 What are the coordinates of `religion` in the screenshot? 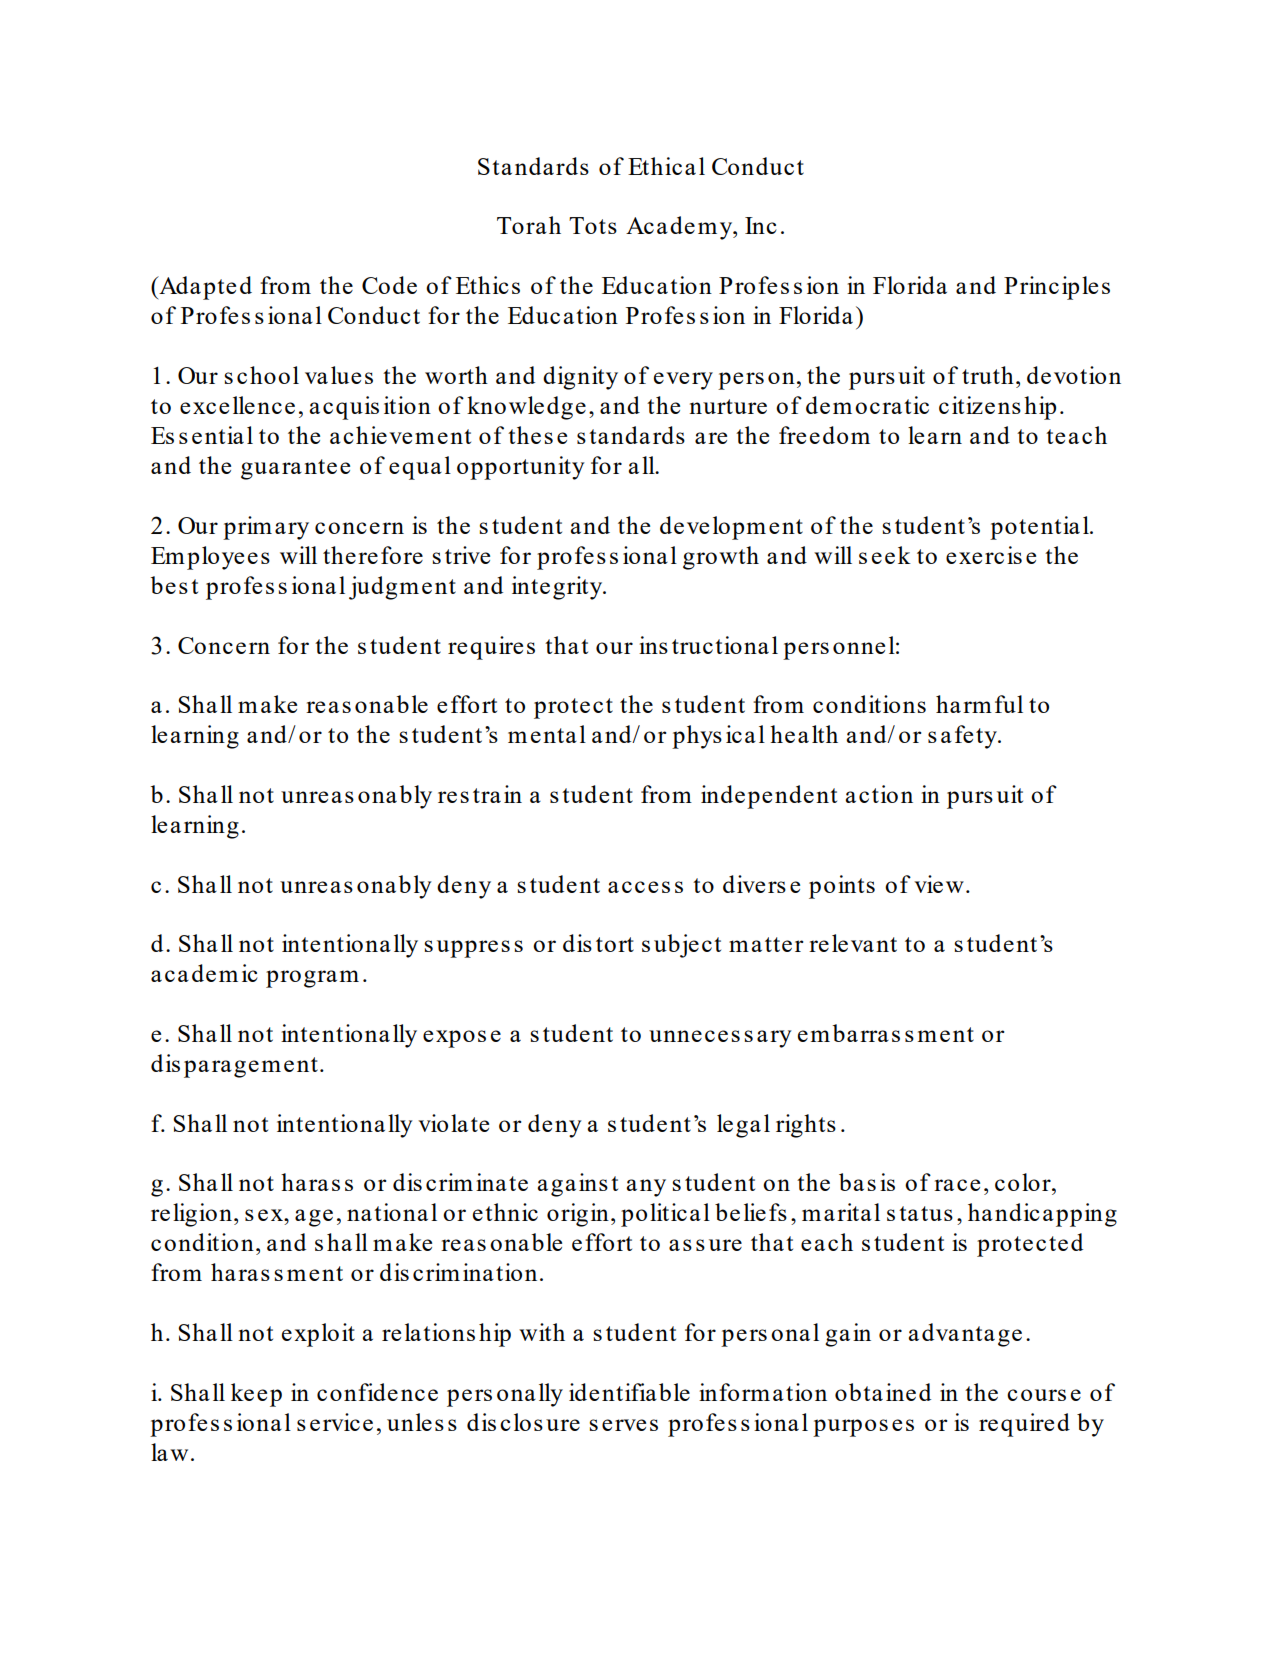 It's located at (191, 1215).
